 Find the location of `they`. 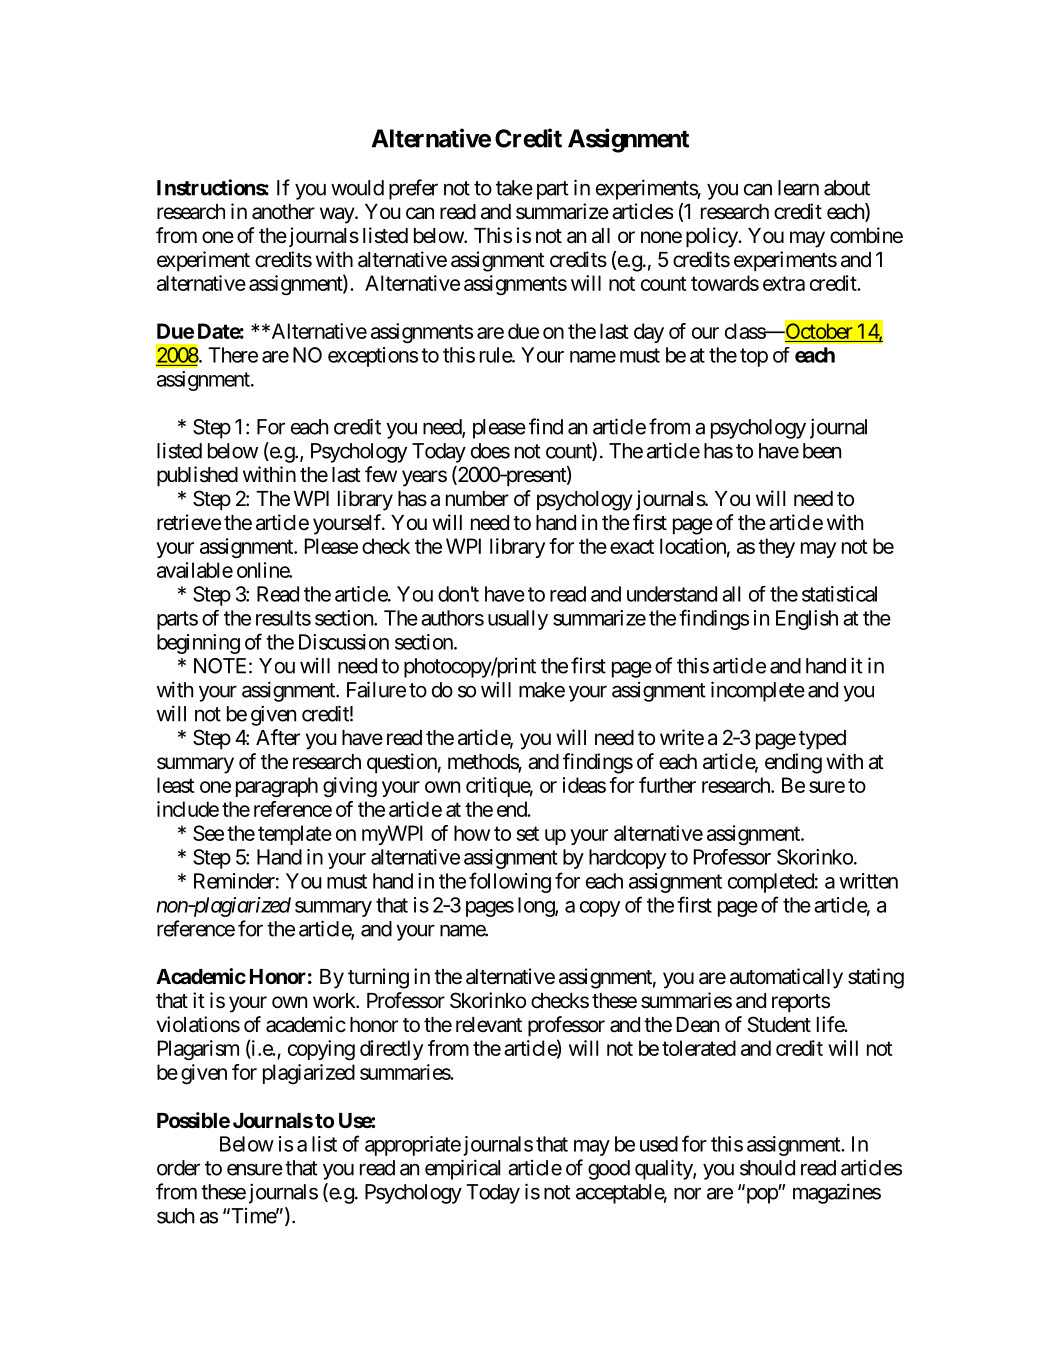

they is located at coordinates (776, 548).
